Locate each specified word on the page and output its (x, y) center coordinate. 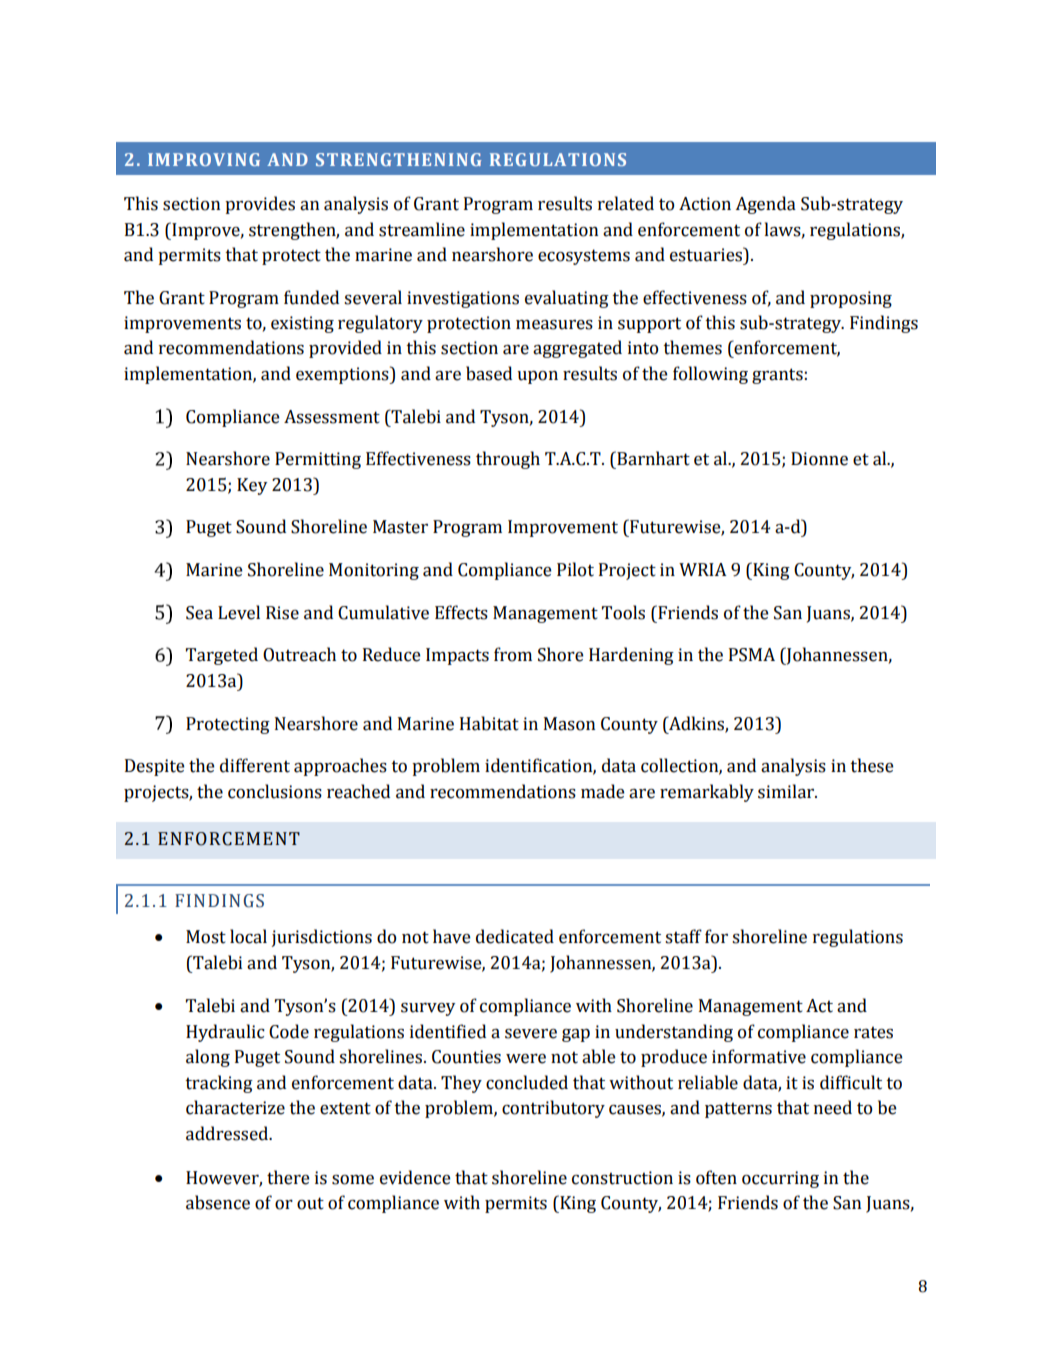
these (872, 765)
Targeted (222, 656)
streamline (422, 229)
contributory (553, 1109)
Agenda (765, 205)
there (288, 1177)
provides (260, 205)
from (513, 654)
